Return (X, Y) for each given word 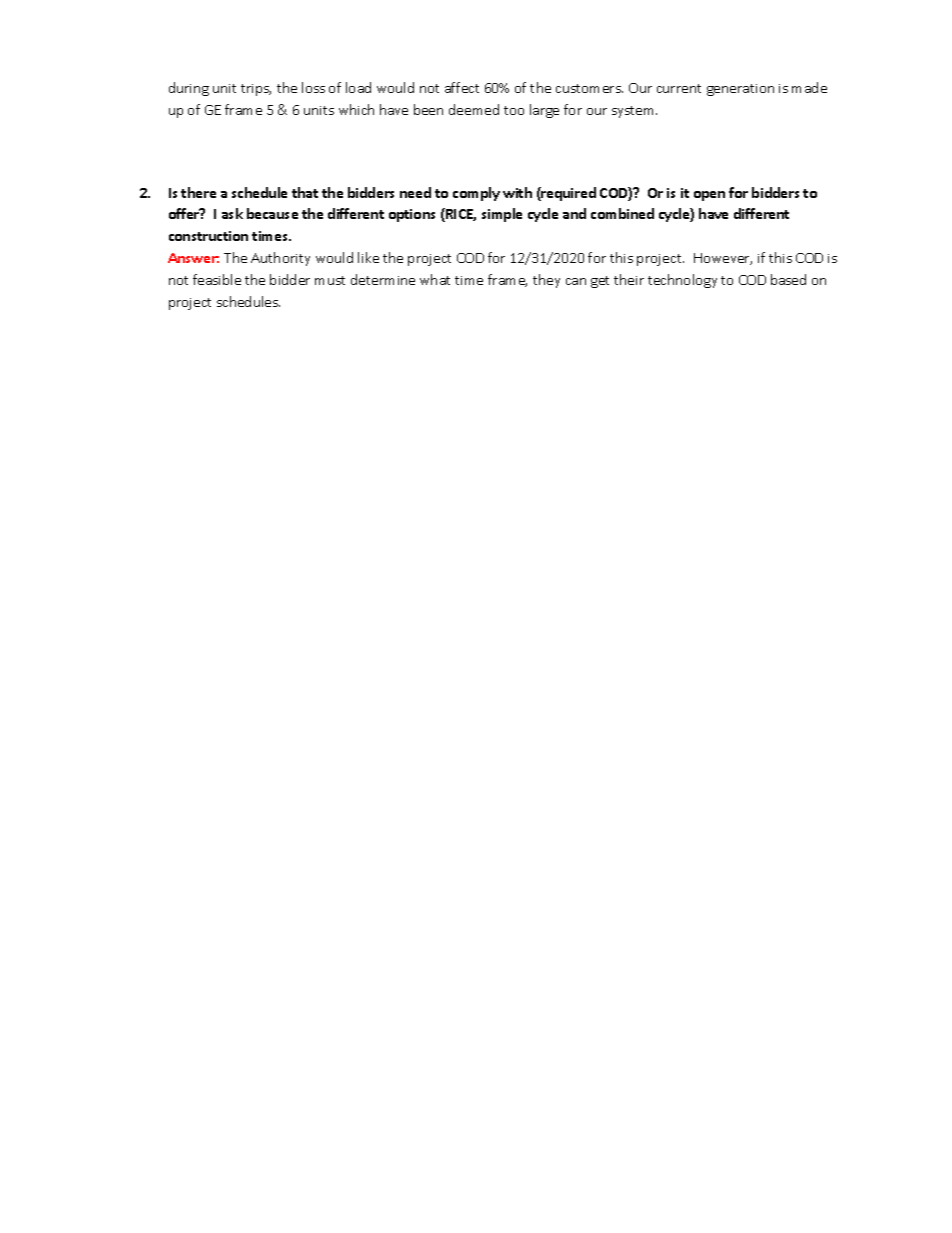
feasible (217, 279)
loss (313, 87)
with (517, 192)
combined (622, 213)
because (272, 213)
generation (740, 90)
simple (502, 215)
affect (462, 87)
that (305, 192)
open (709, 196)
